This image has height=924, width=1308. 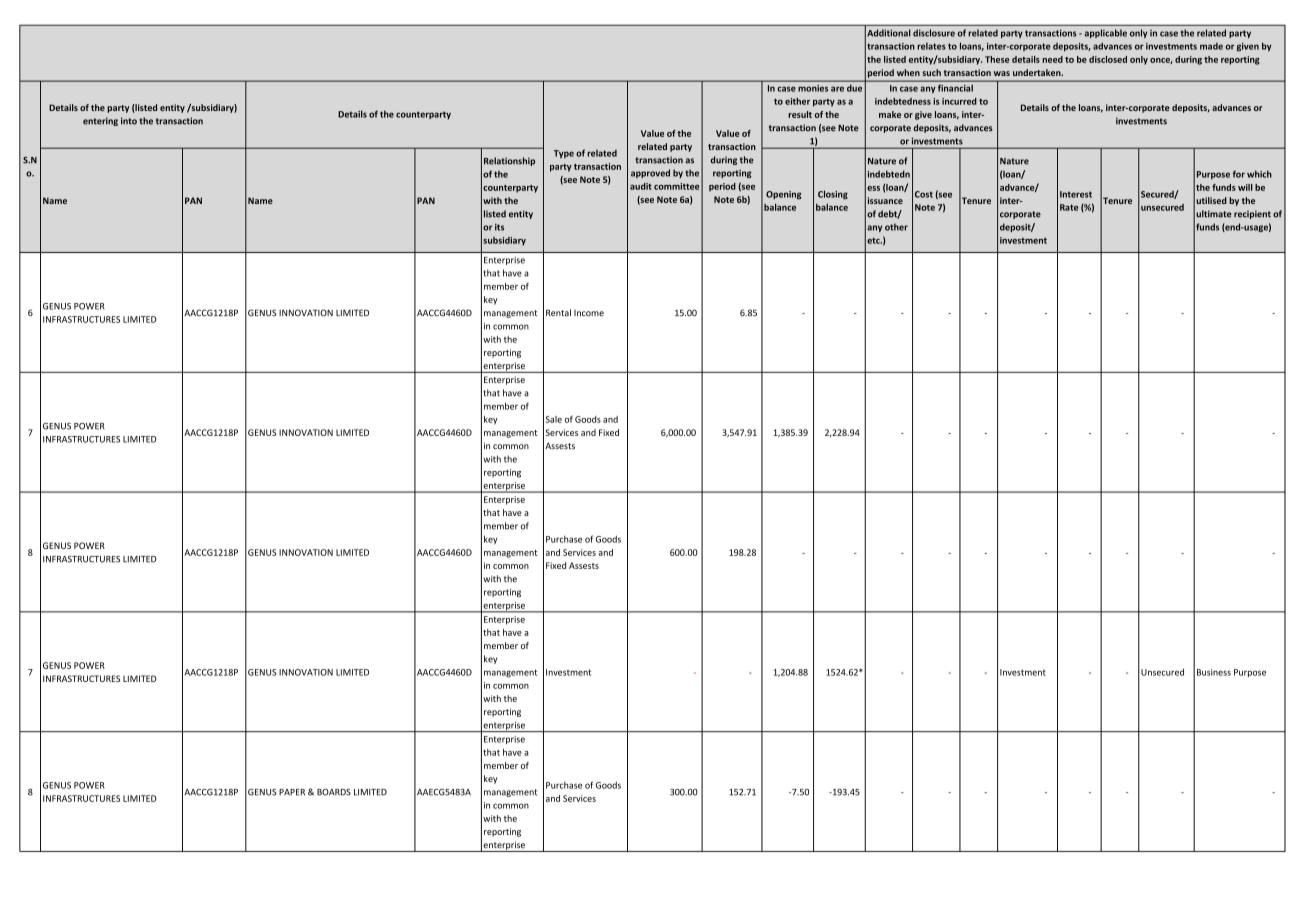 I want to click on disclosed, so click(x=1108, y=59).
